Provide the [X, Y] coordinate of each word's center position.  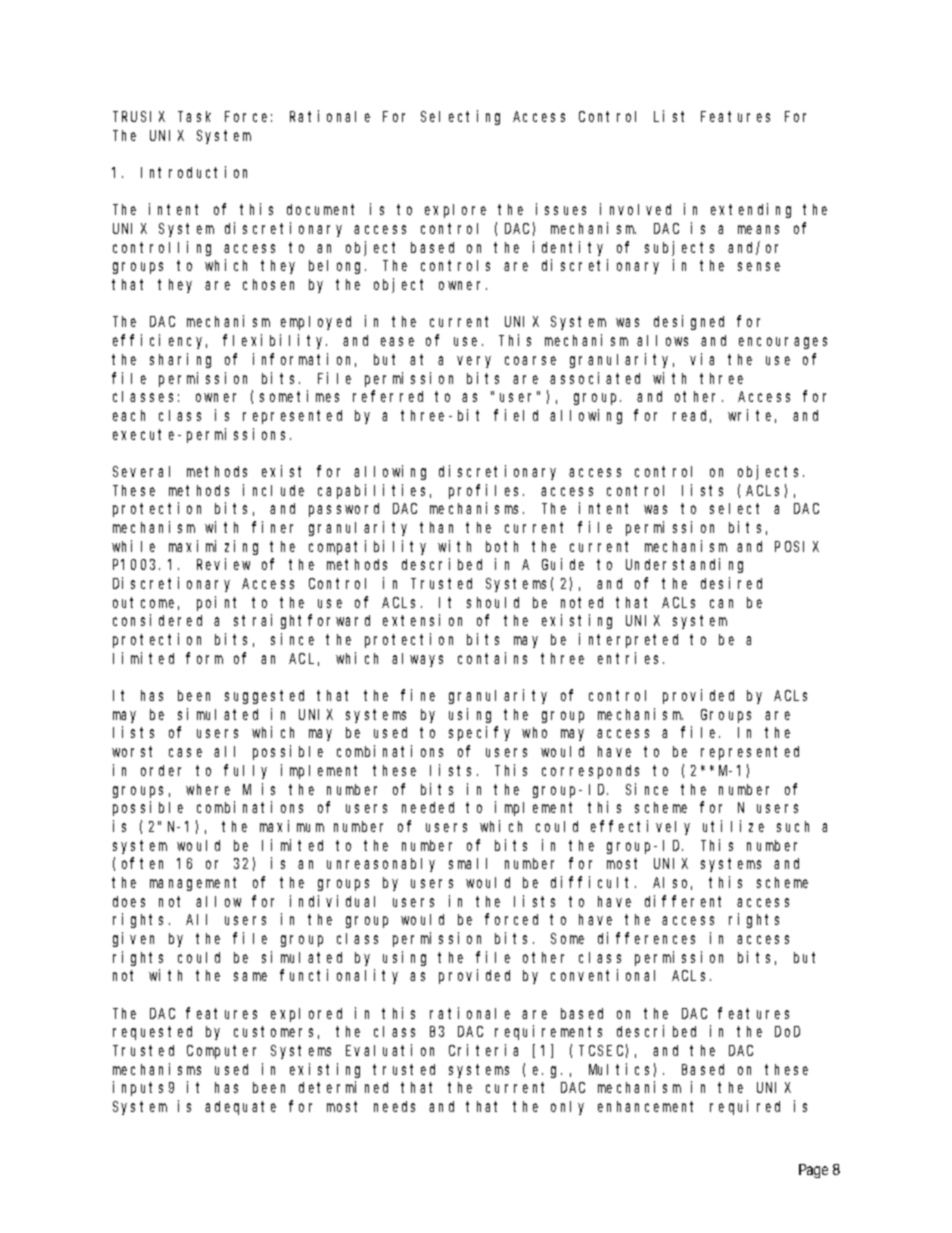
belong [337, 267]
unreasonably [381, 865]
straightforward [302, 621]
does [129, 901]
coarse [530, 360]
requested [152, 1033]
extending [751, 210]
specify [479, 733]
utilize [733, 826]
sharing [180, 360]
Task [194, 116]
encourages [783, 343]
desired [731, 583]
